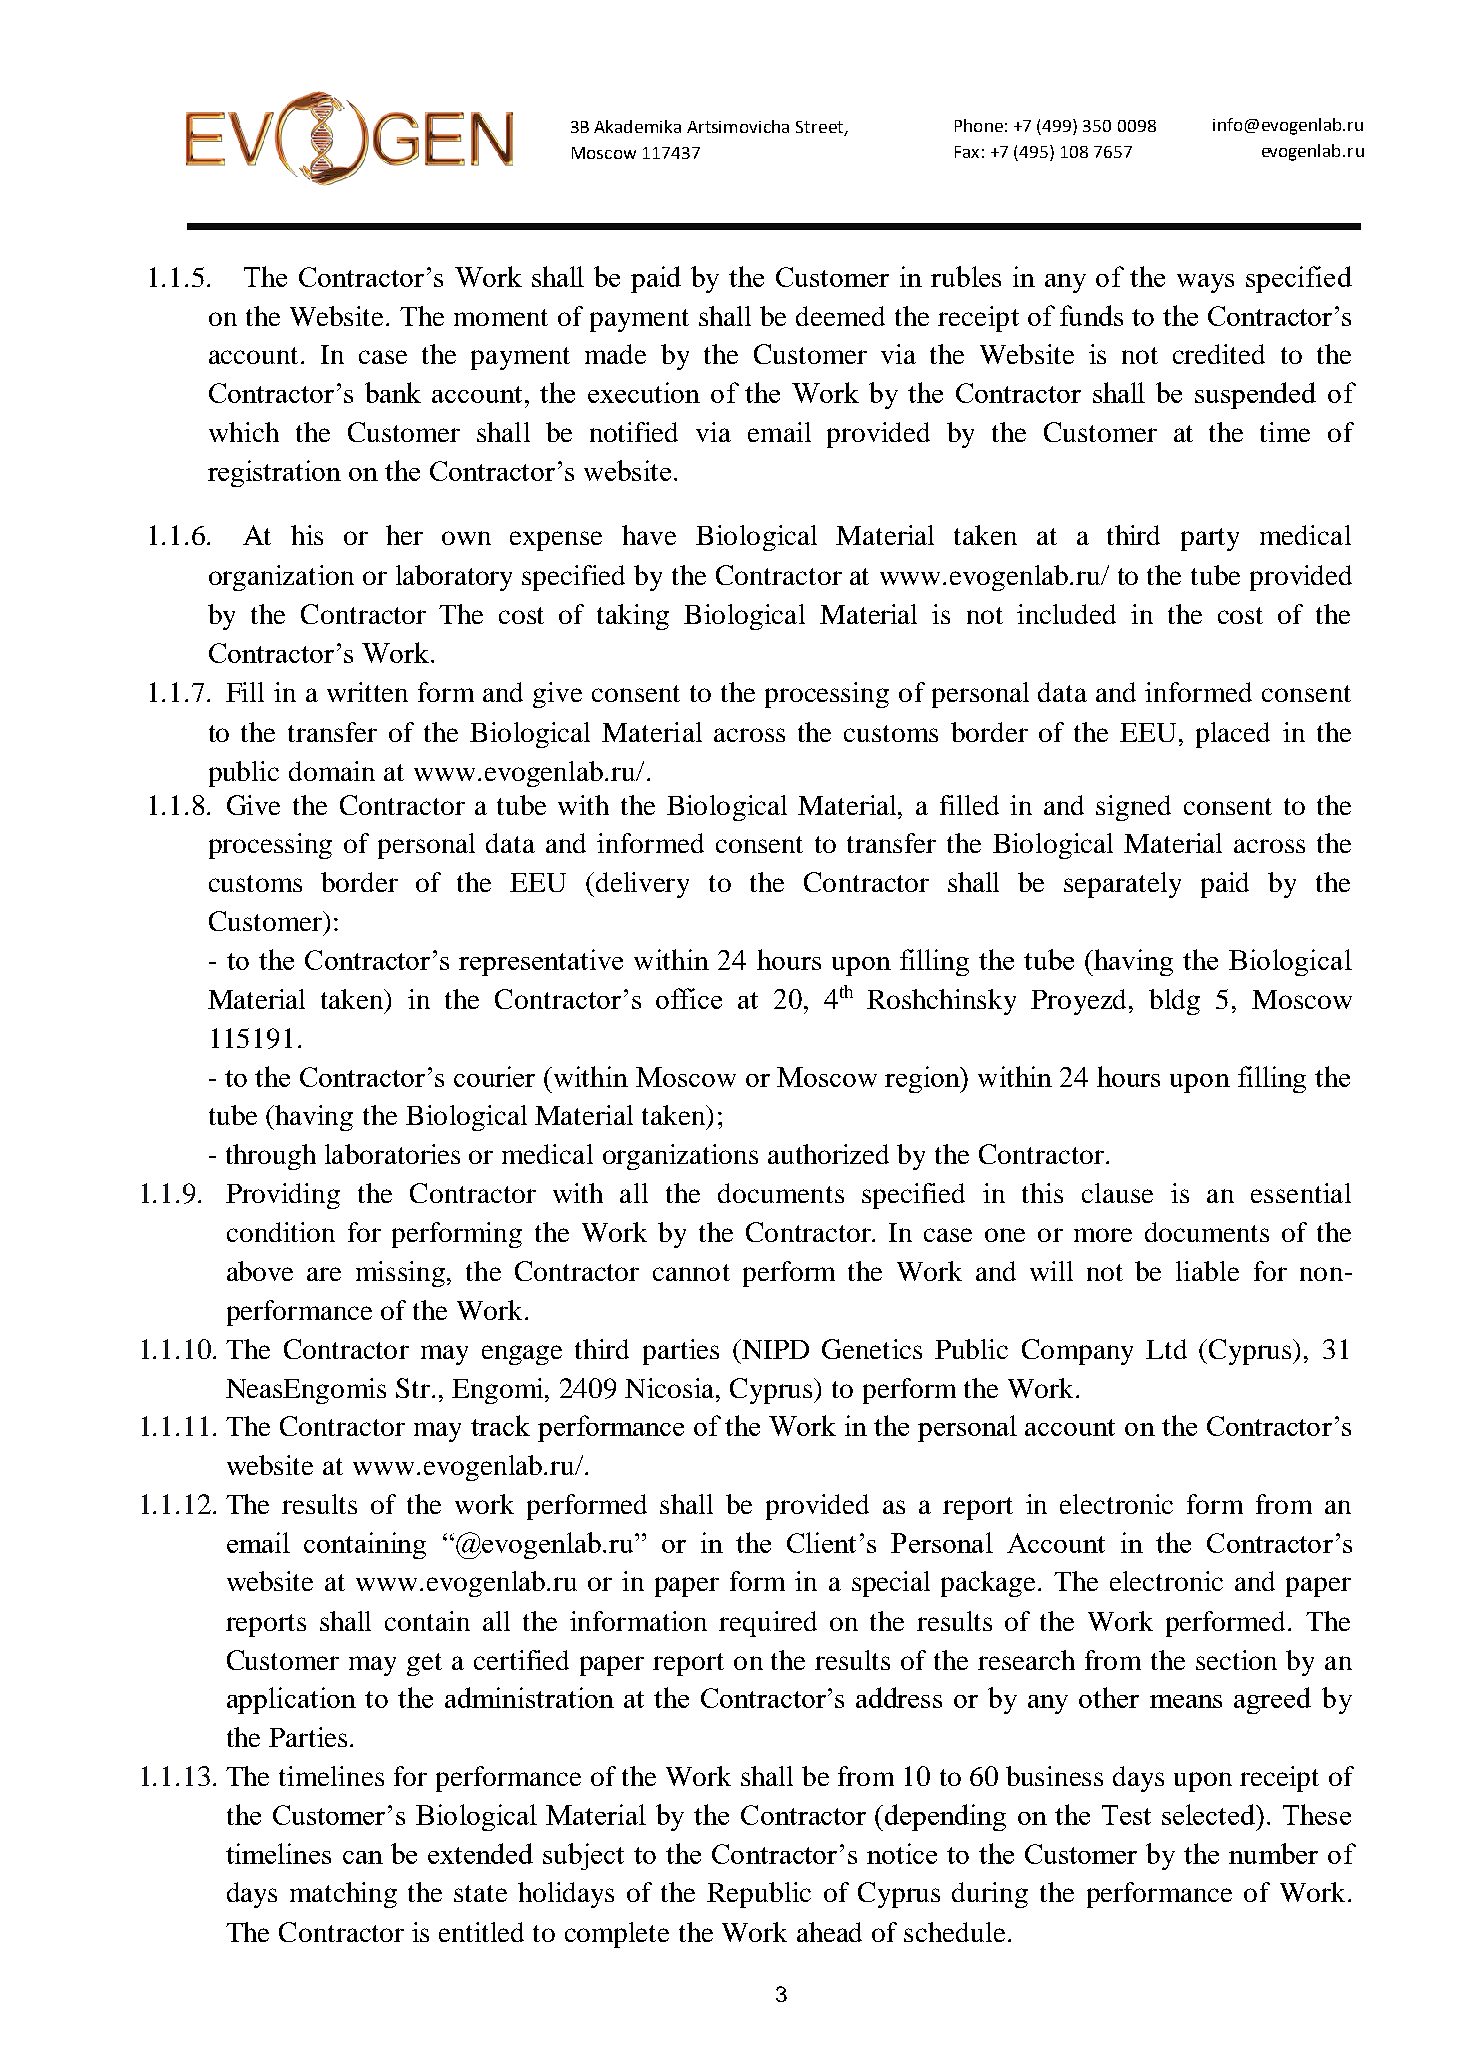  What do you see at coordinates (1210, 1814) in the screenshot?
I see `selected` at bounding box center [1210, 1814].
